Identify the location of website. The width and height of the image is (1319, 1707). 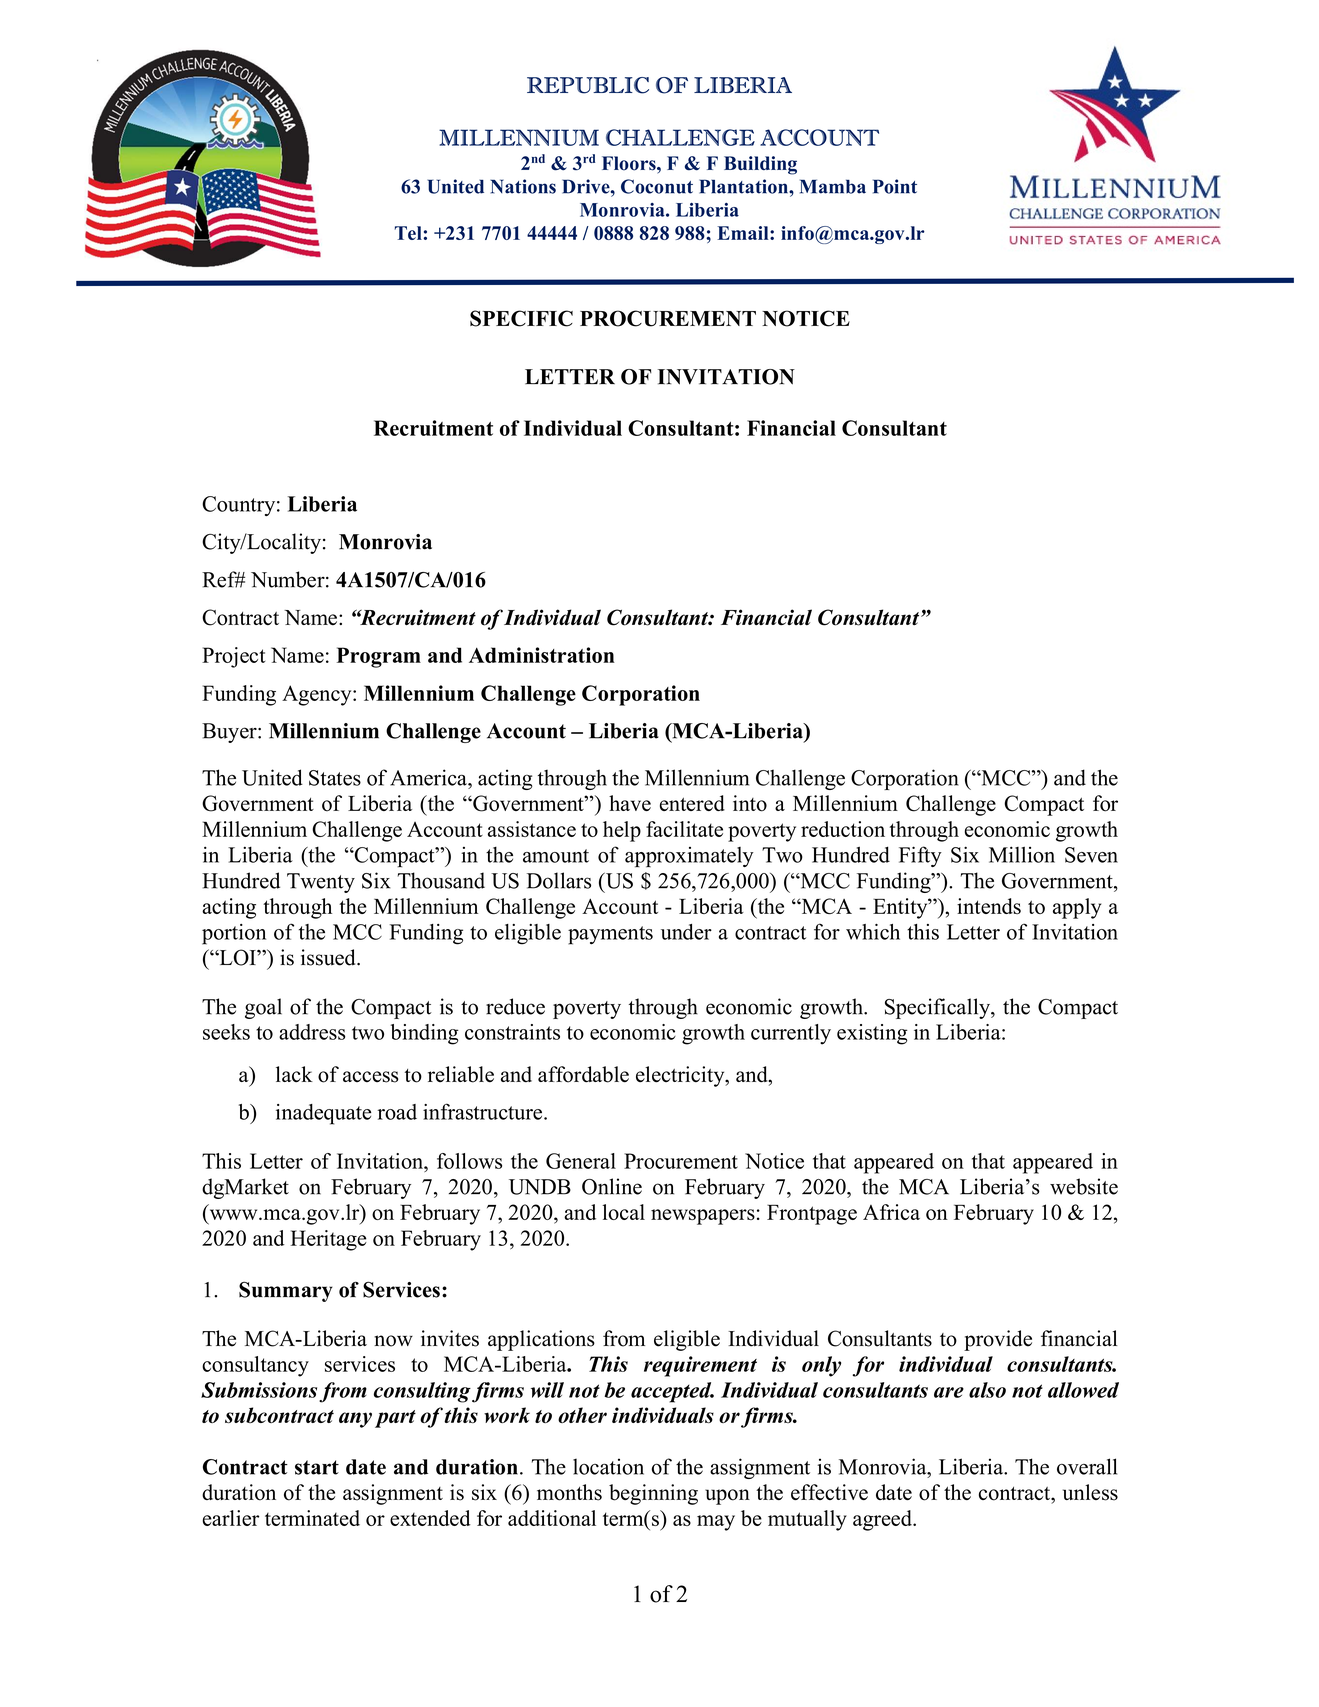
(1084, 1186).
